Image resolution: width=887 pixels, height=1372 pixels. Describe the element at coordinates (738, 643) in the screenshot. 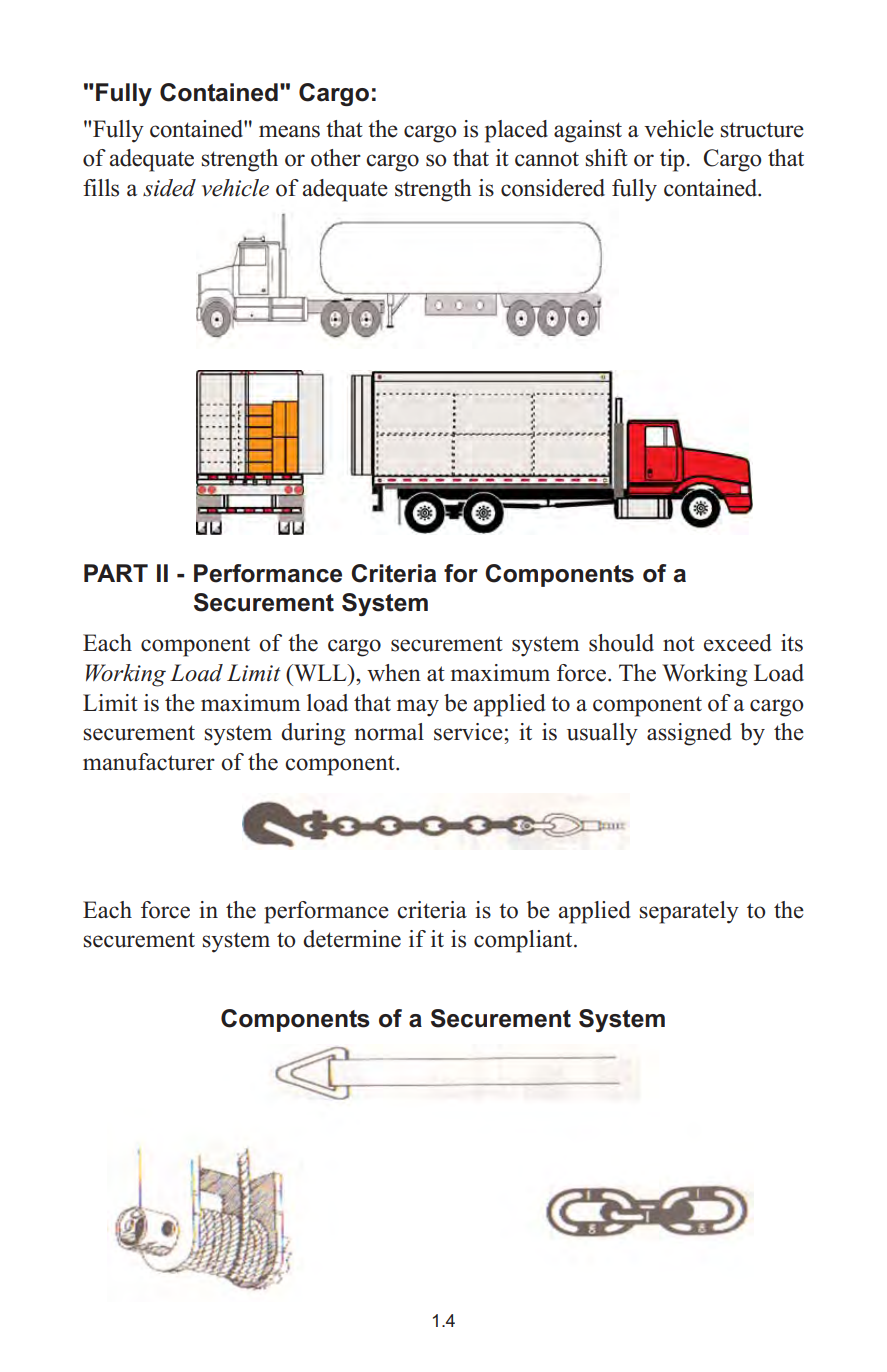

I see `exceed` at that location.
